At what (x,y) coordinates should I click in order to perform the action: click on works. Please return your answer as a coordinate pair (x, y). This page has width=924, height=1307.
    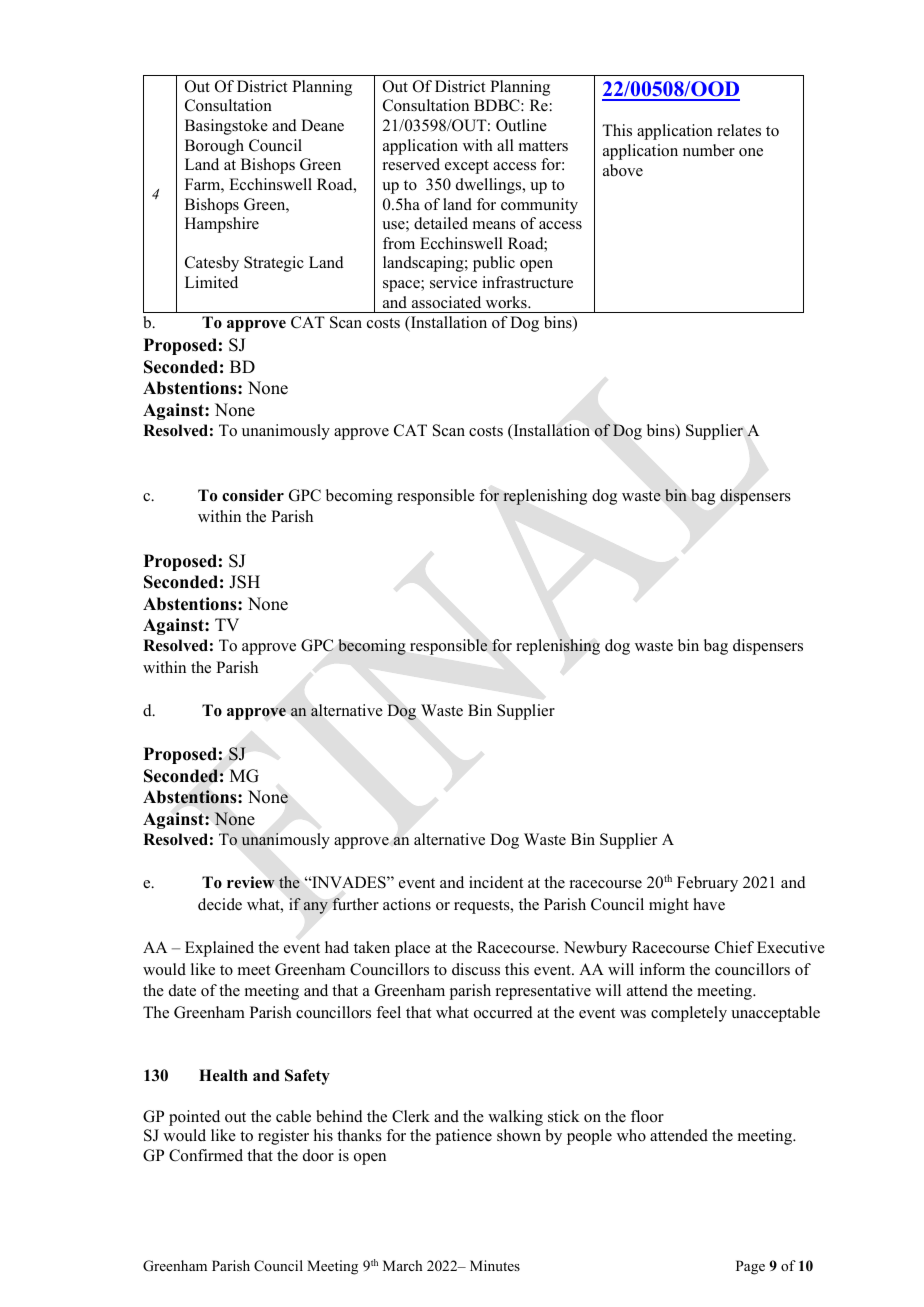
    Looking at the image, I should click on (507, 302).
